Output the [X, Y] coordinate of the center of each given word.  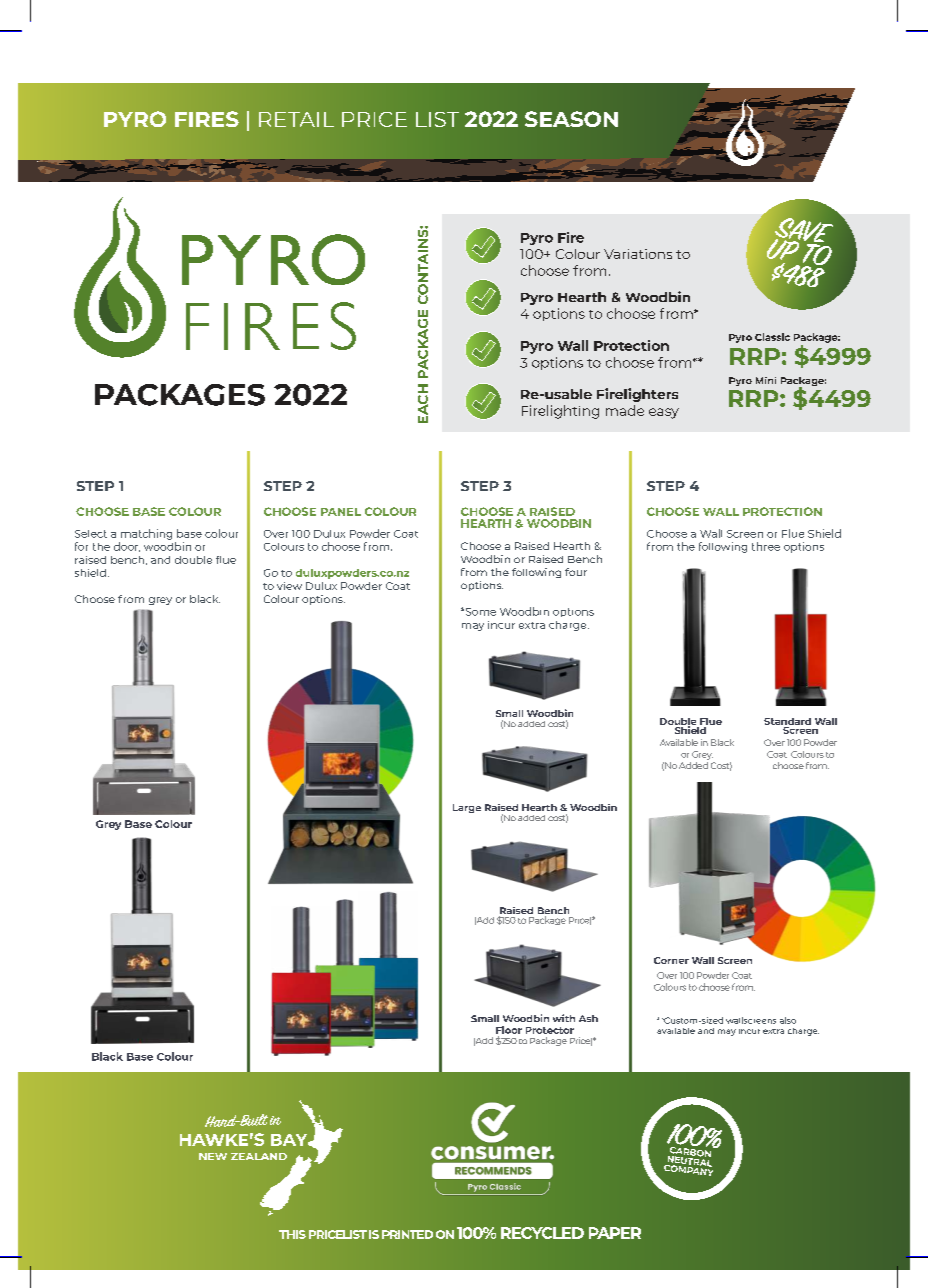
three [766, 546]
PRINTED [407, 1234]
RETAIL [296, 119]
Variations [638, 254]
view [289, 586]
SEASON [571, 119]
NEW [213, 1156]
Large [467, 808]
